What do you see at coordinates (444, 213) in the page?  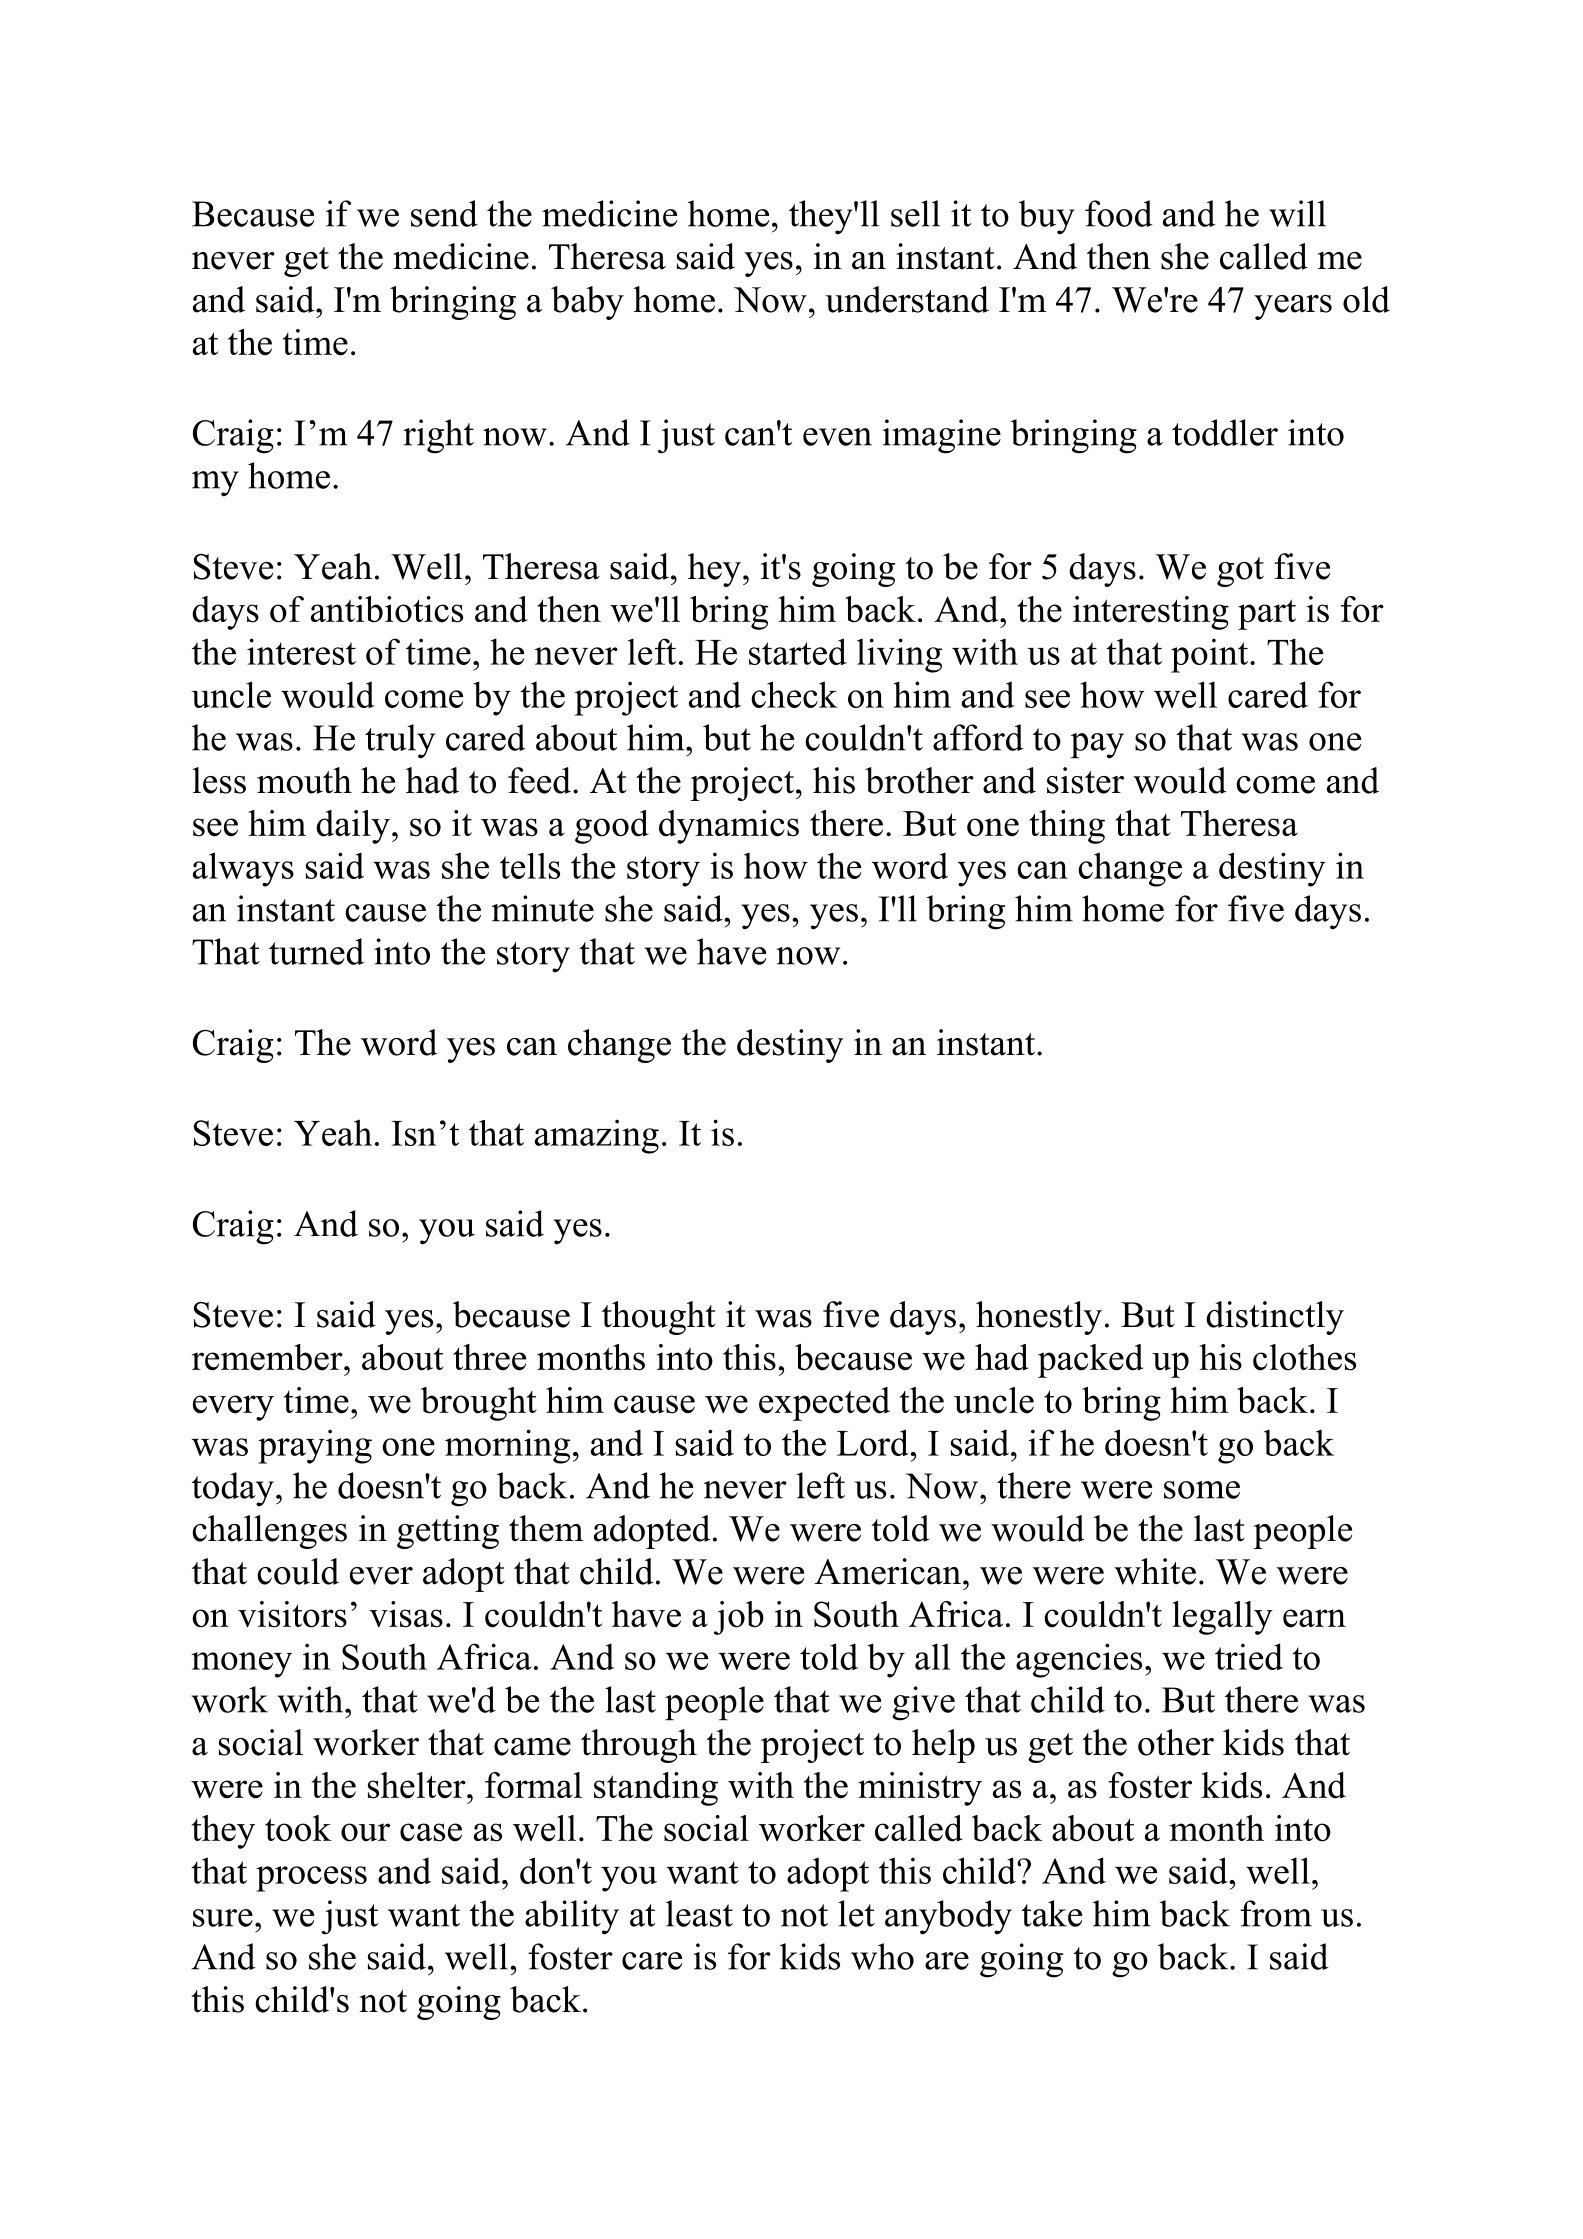 I see `send` at bounding box center [444, 213].
